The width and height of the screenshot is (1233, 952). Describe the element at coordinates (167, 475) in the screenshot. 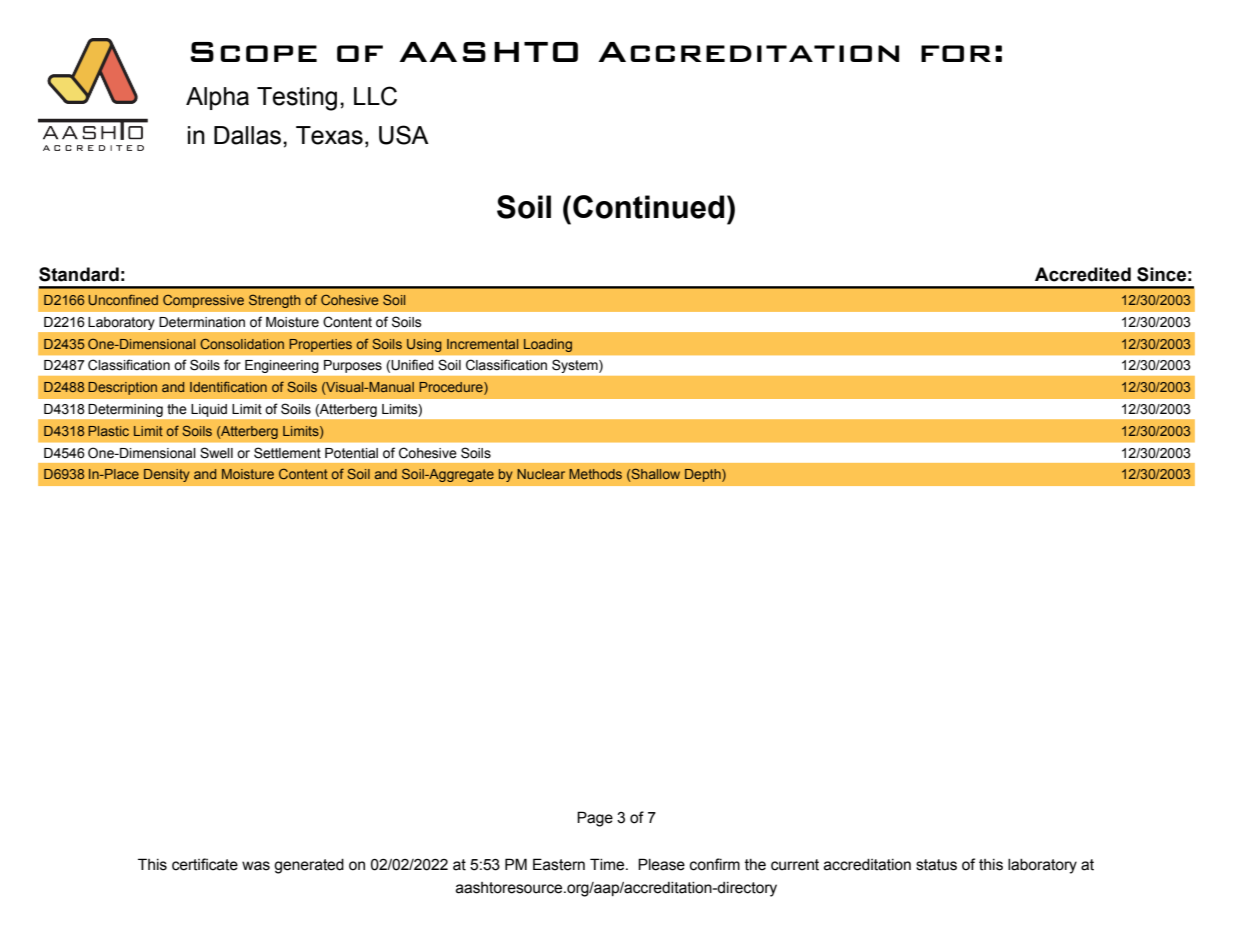

I see `Density` at that location.
